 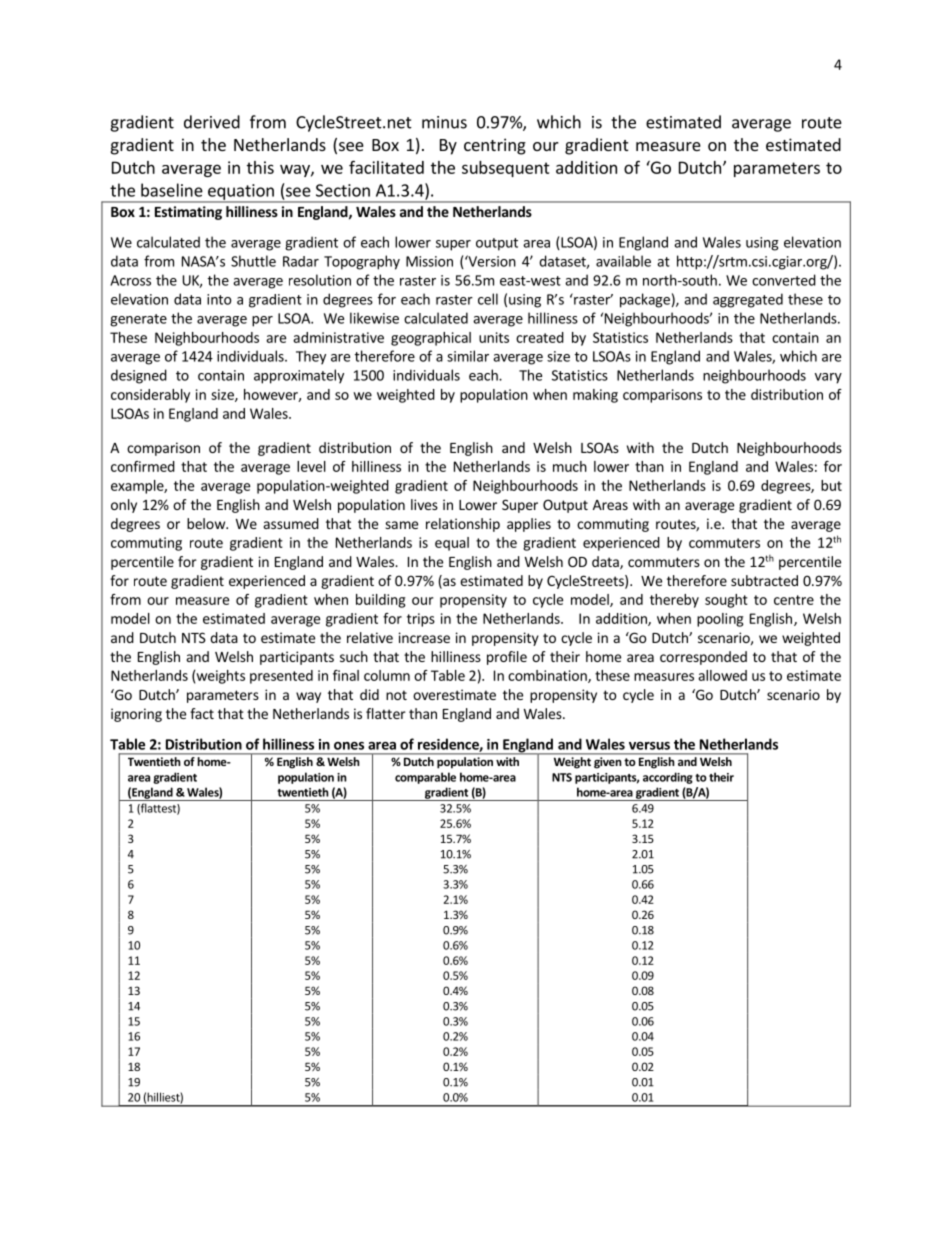 What do you see at coordinates (668, 778) in the page?
I see `according` at bounding box center [668, 778].
